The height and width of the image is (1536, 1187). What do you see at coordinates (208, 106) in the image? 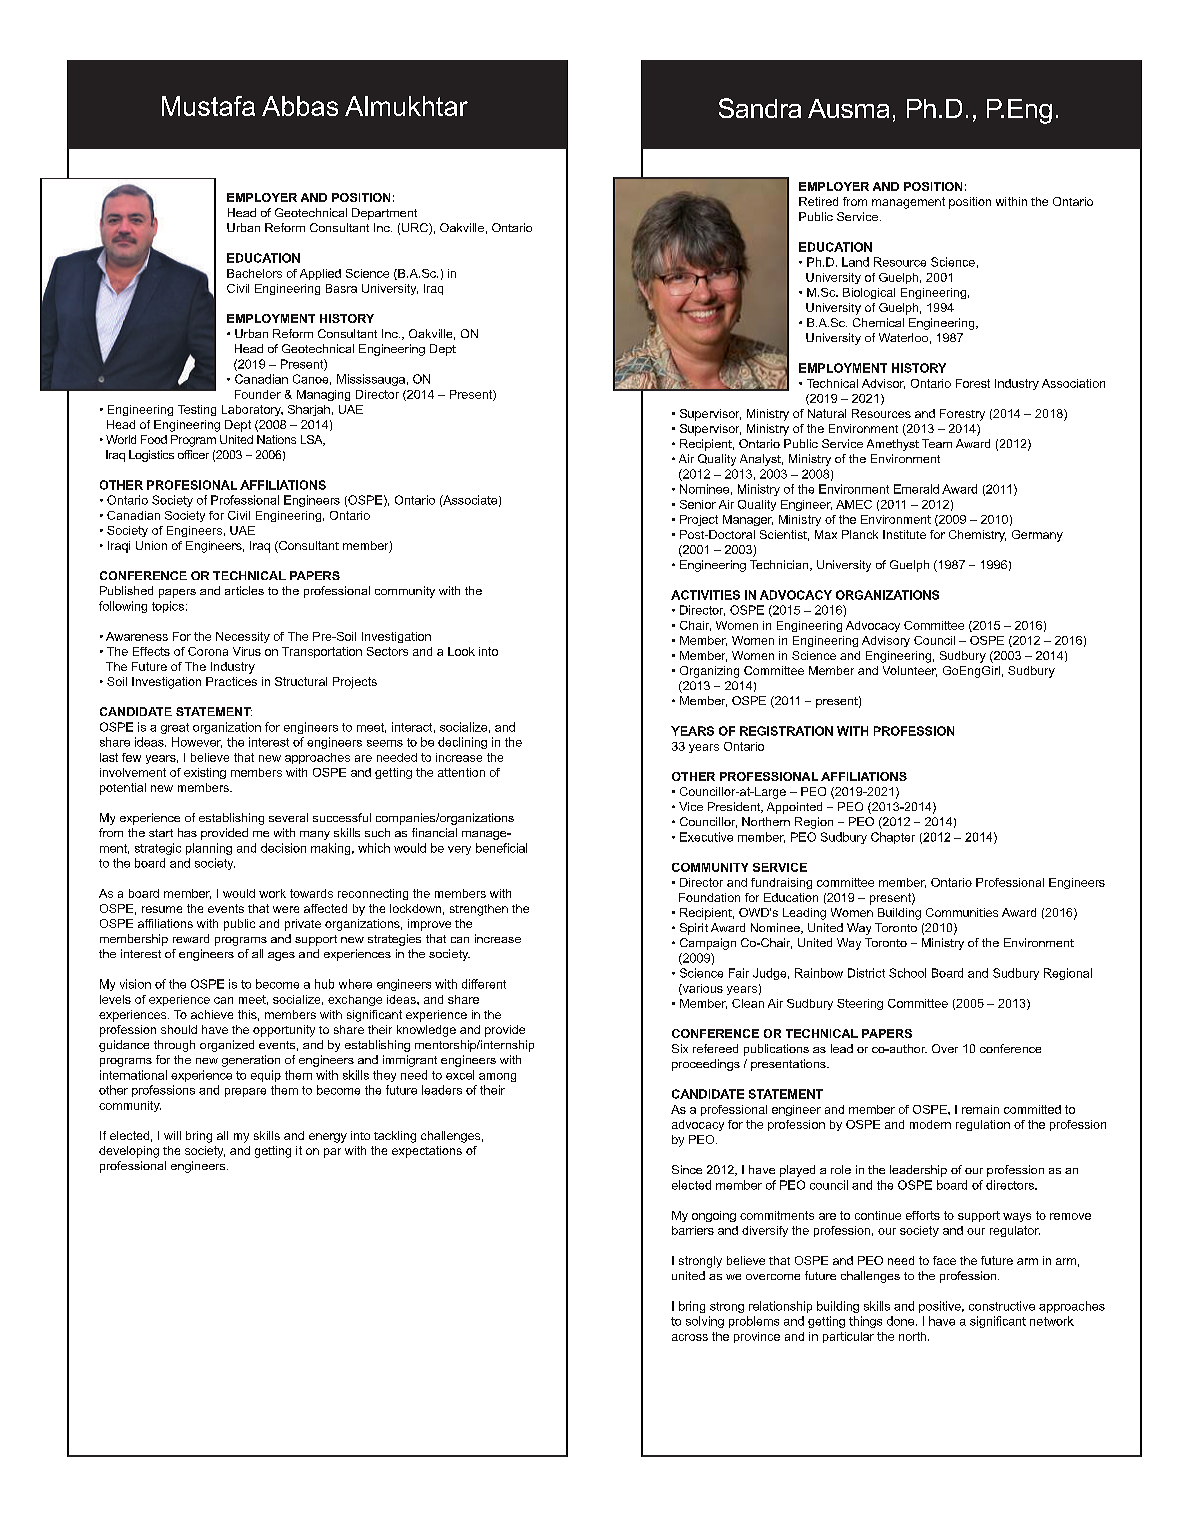
I see `Mustafa` at bounding box center [208, 106].
